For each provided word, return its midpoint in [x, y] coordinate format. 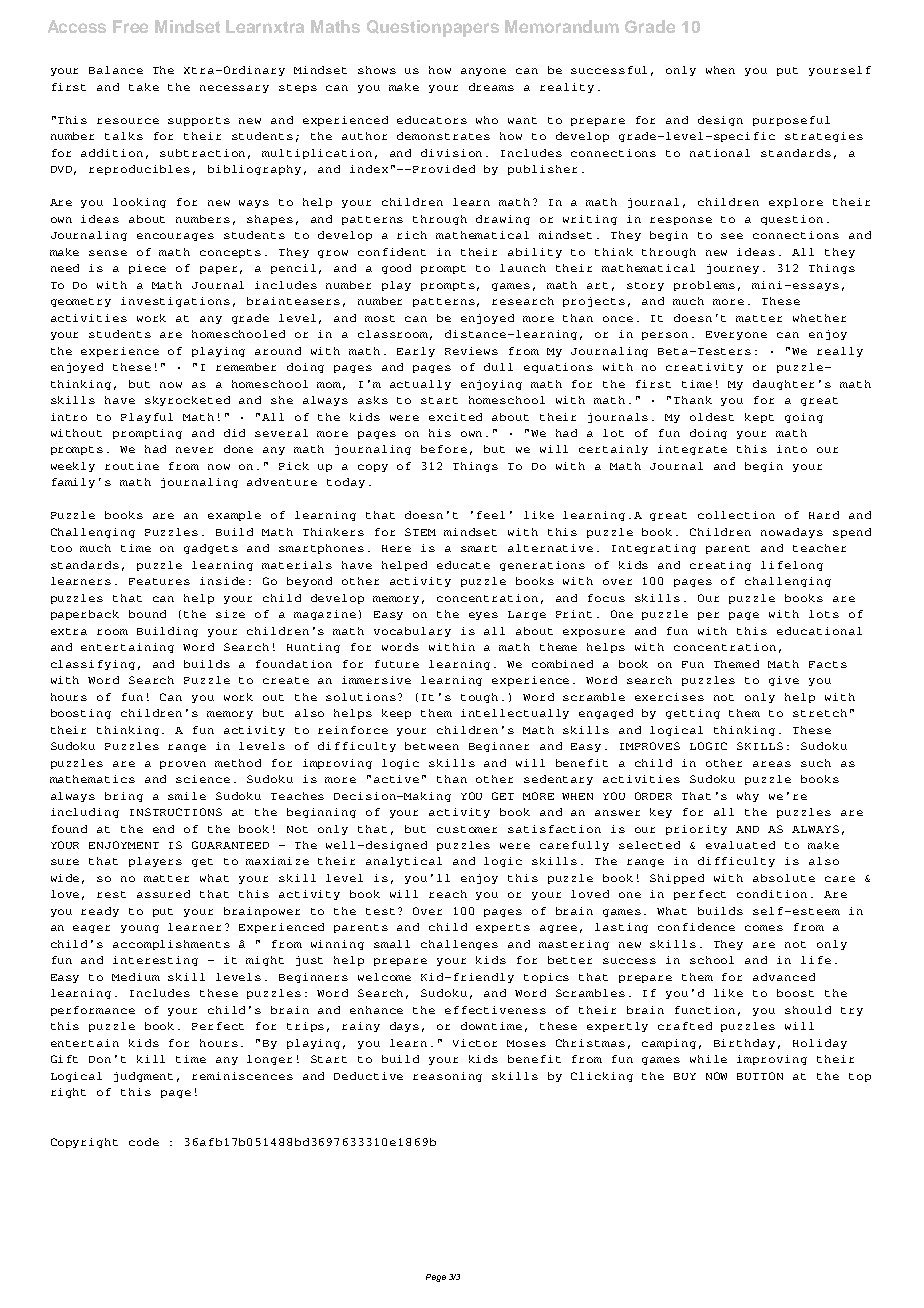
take [144, 87]
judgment [143, 1077]
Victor [475, 1043]
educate [463, 565]
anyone [483, 72]
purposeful [791, 121]
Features [159, 581]
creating [720, 566]
